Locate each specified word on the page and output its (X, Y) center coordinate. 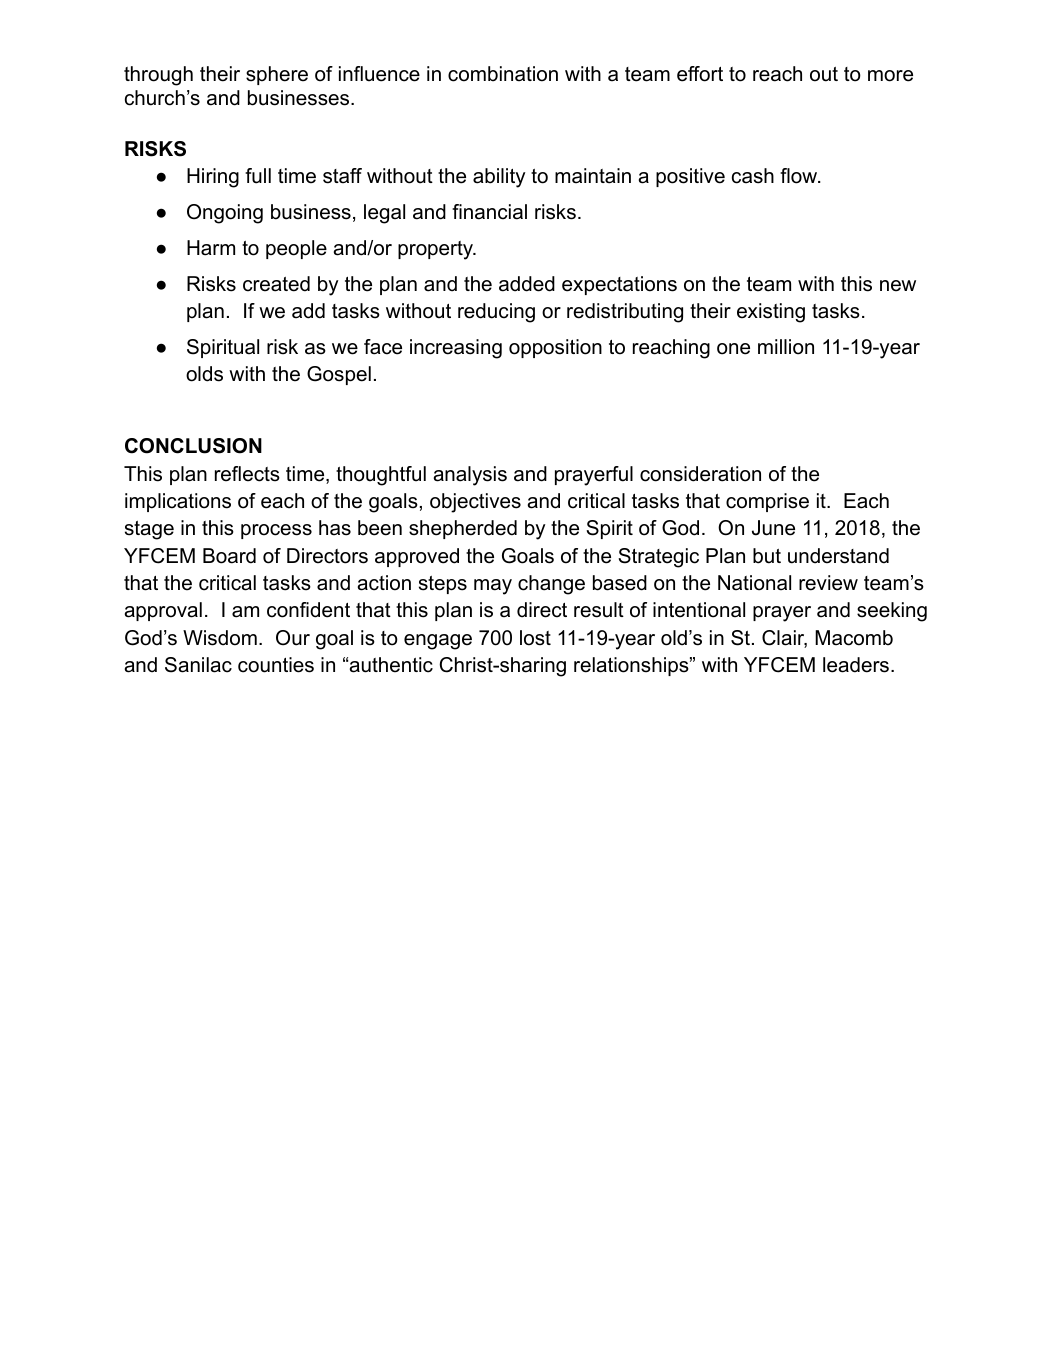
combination (503, 74)
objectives (475, 503)
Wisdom (220, 638)
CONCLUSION (193, 446)
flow (800, 176)
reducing (496, 313)
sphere (277, 75)
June (773, 528)
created (276, 284)
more (890, 76)
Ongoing (225, 214)
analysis (470, 476)
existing (771, 313)
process (276, 531)
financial (489, 212)
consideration (700, 474)
